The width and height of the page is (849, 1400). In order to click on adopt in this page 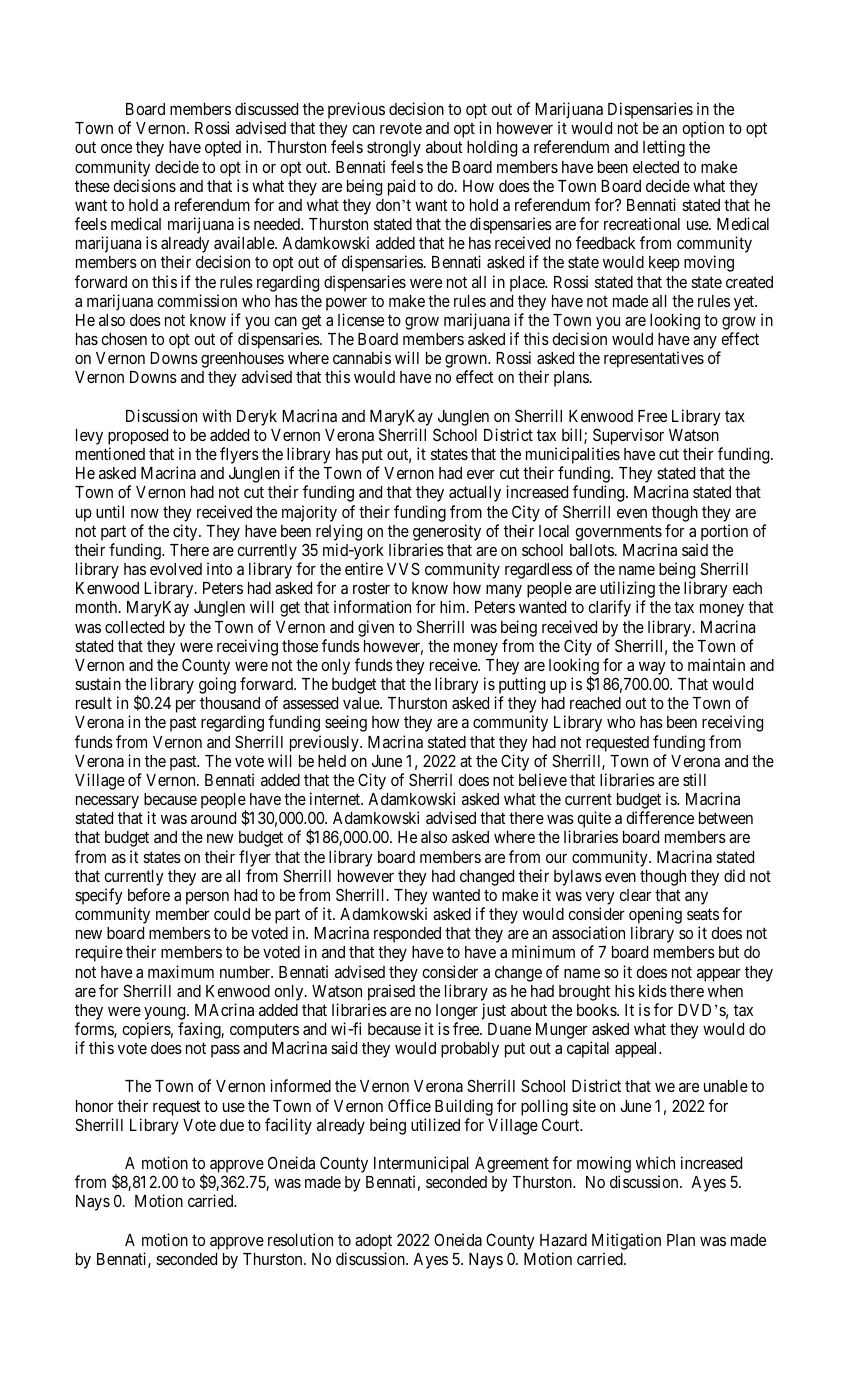, I will do `click(373, 1242)`.
